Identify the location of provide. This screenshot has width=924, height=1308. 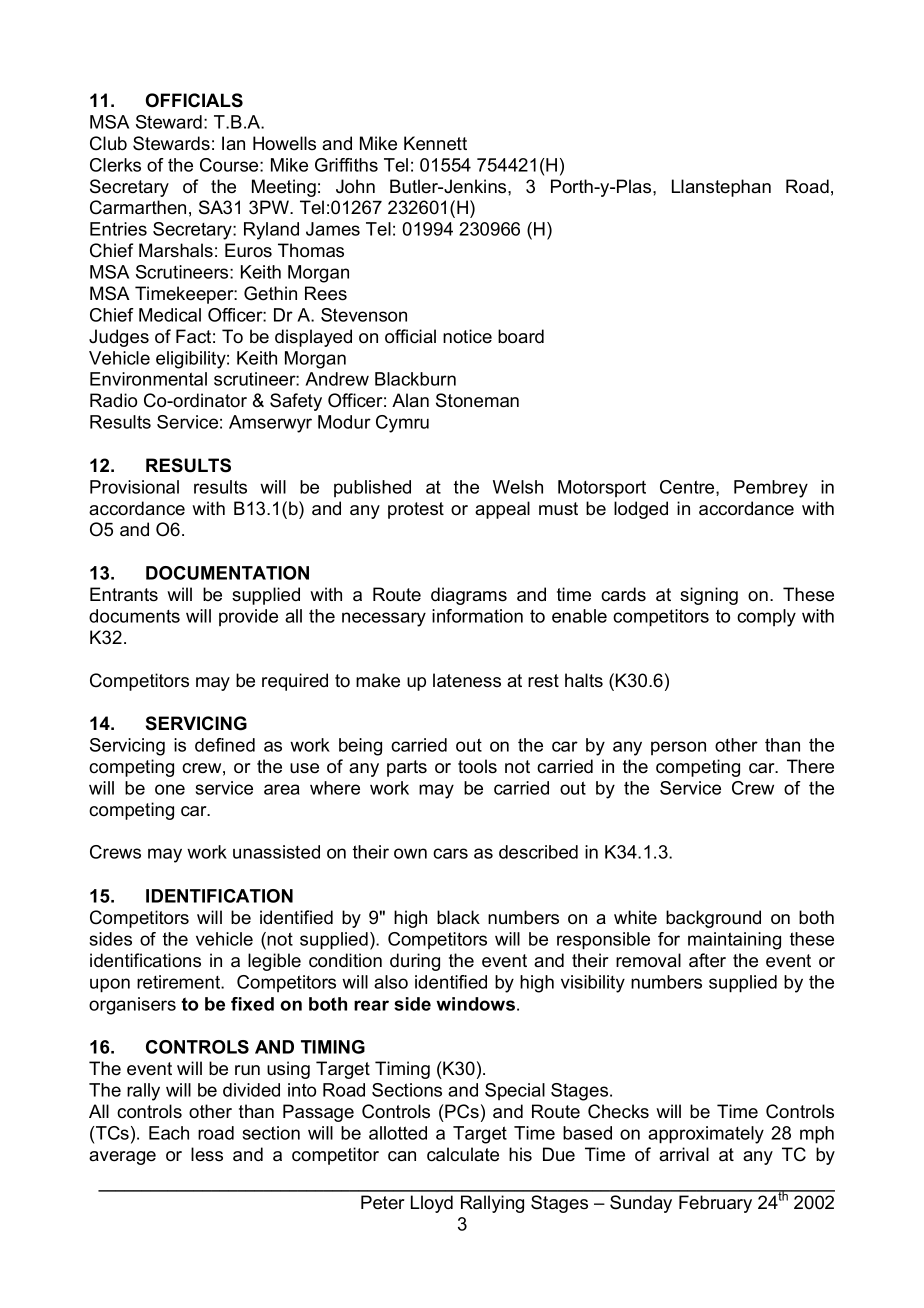
(248, 617).
